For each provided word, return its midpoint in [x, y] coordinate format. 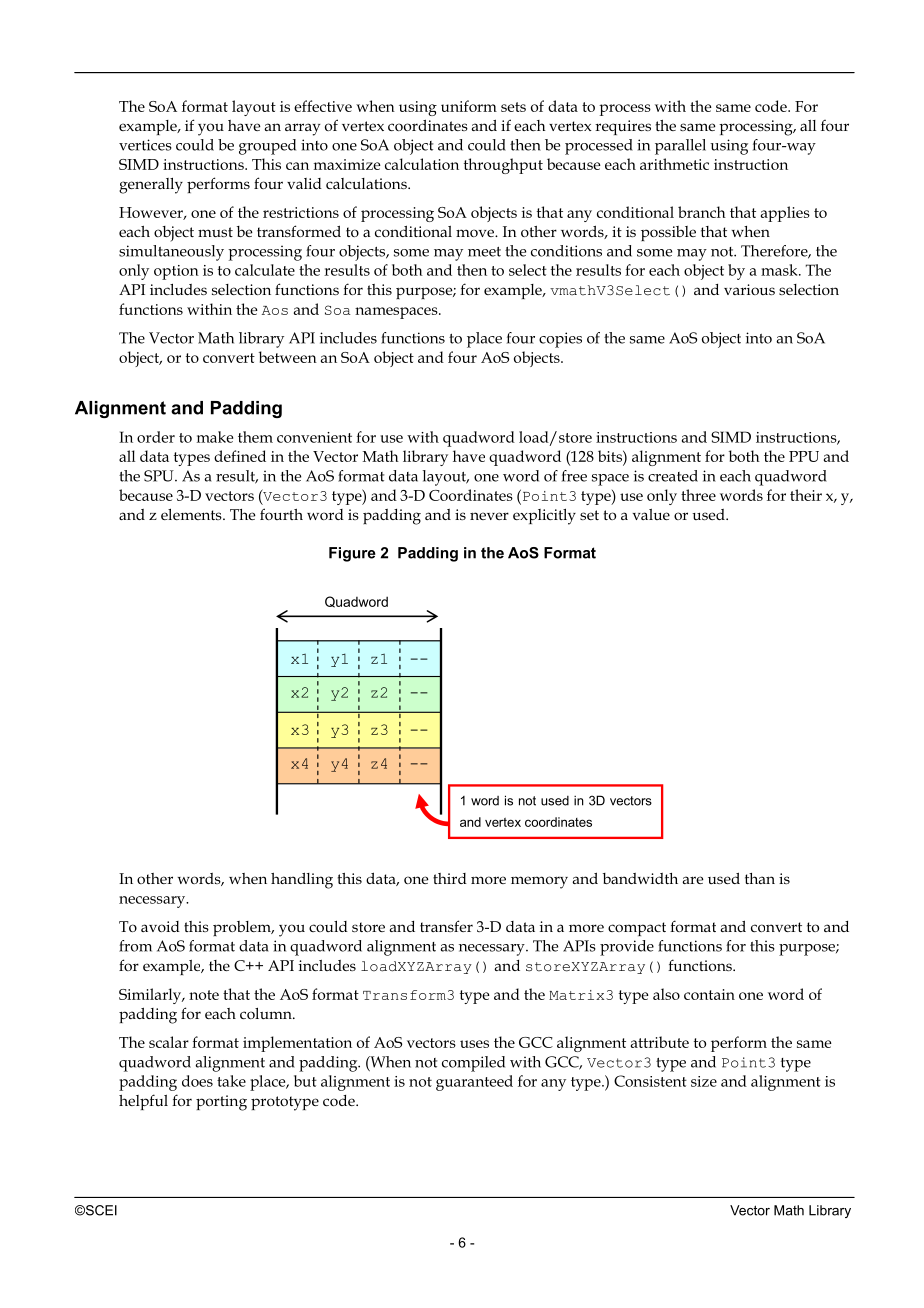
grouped [267, 147]
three [698, 495]
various [749, 289]
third [450, 878]
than [760, 878]
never [489, 516]
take [231, 1081]
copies [560, 340]
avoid [160, 926]
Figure [352, 554]
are [693, 880]
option [176, 272]
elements [192, 514]
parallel [680, 147]
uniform [469, 106]
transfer [446, 926]
